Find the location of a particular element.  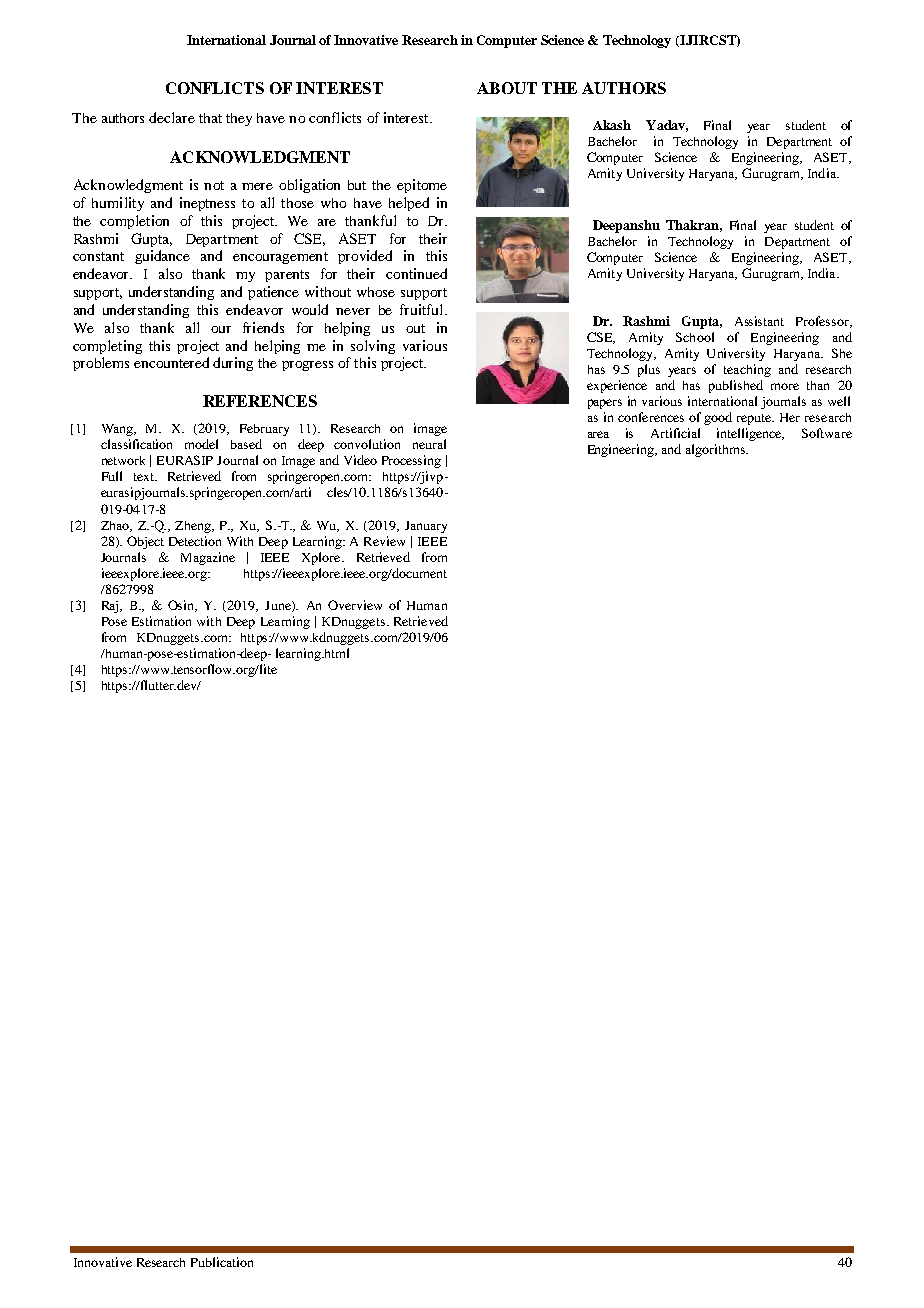

declare is located at coordinates (172, 117).
